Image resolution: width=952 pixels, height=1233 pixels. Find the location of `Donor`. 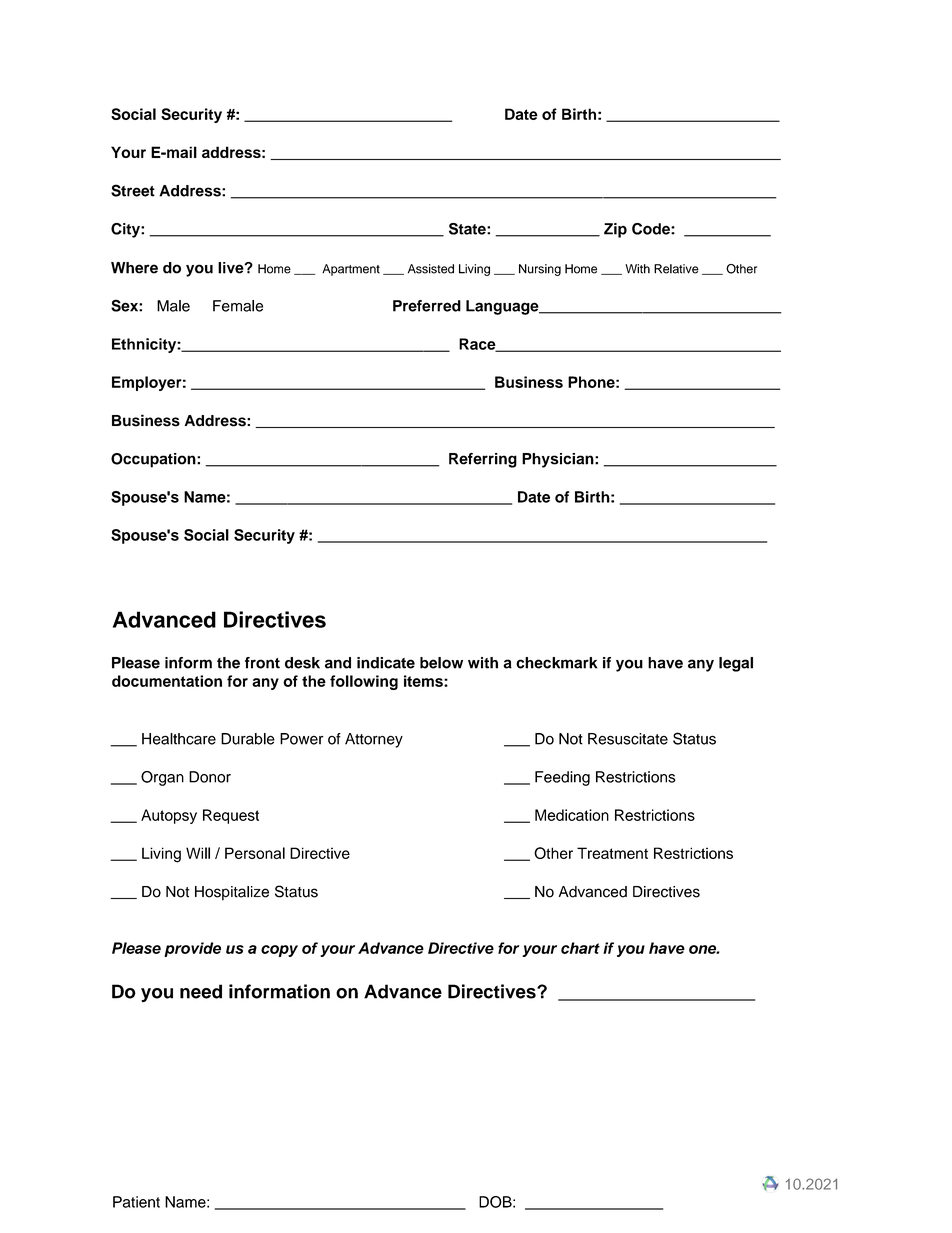

Donor is located at coordinates (210, 777).
